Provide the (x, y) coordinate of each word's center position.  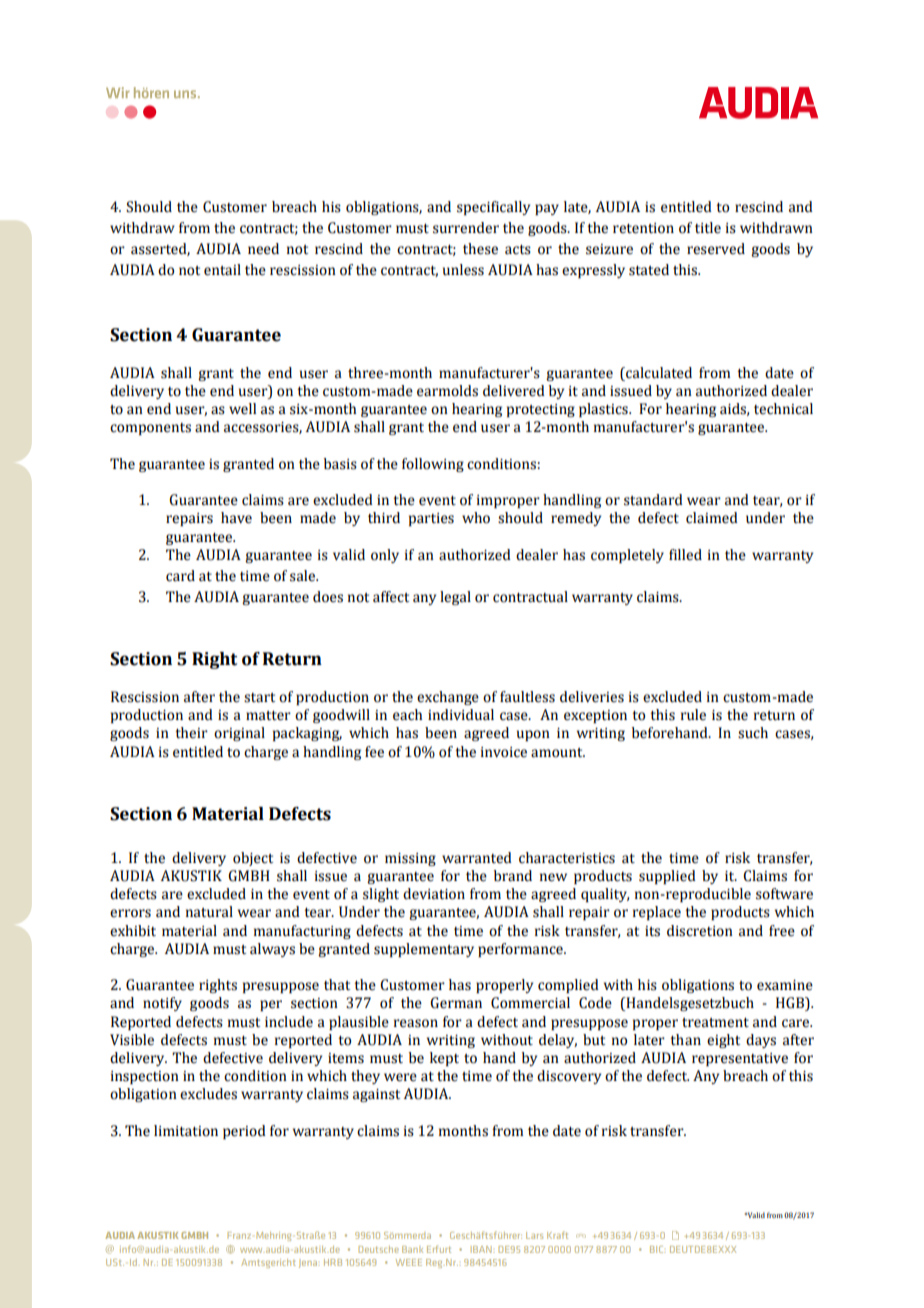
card (180, 576)
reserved (716, 249)
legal (455, 598)
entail (222, 270)
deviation (434, 894)
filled (685, 555)
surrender (466, 228)
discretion (700, 931)
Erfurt (439, 1249)
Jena (309, 1263)
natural (209, 912)
